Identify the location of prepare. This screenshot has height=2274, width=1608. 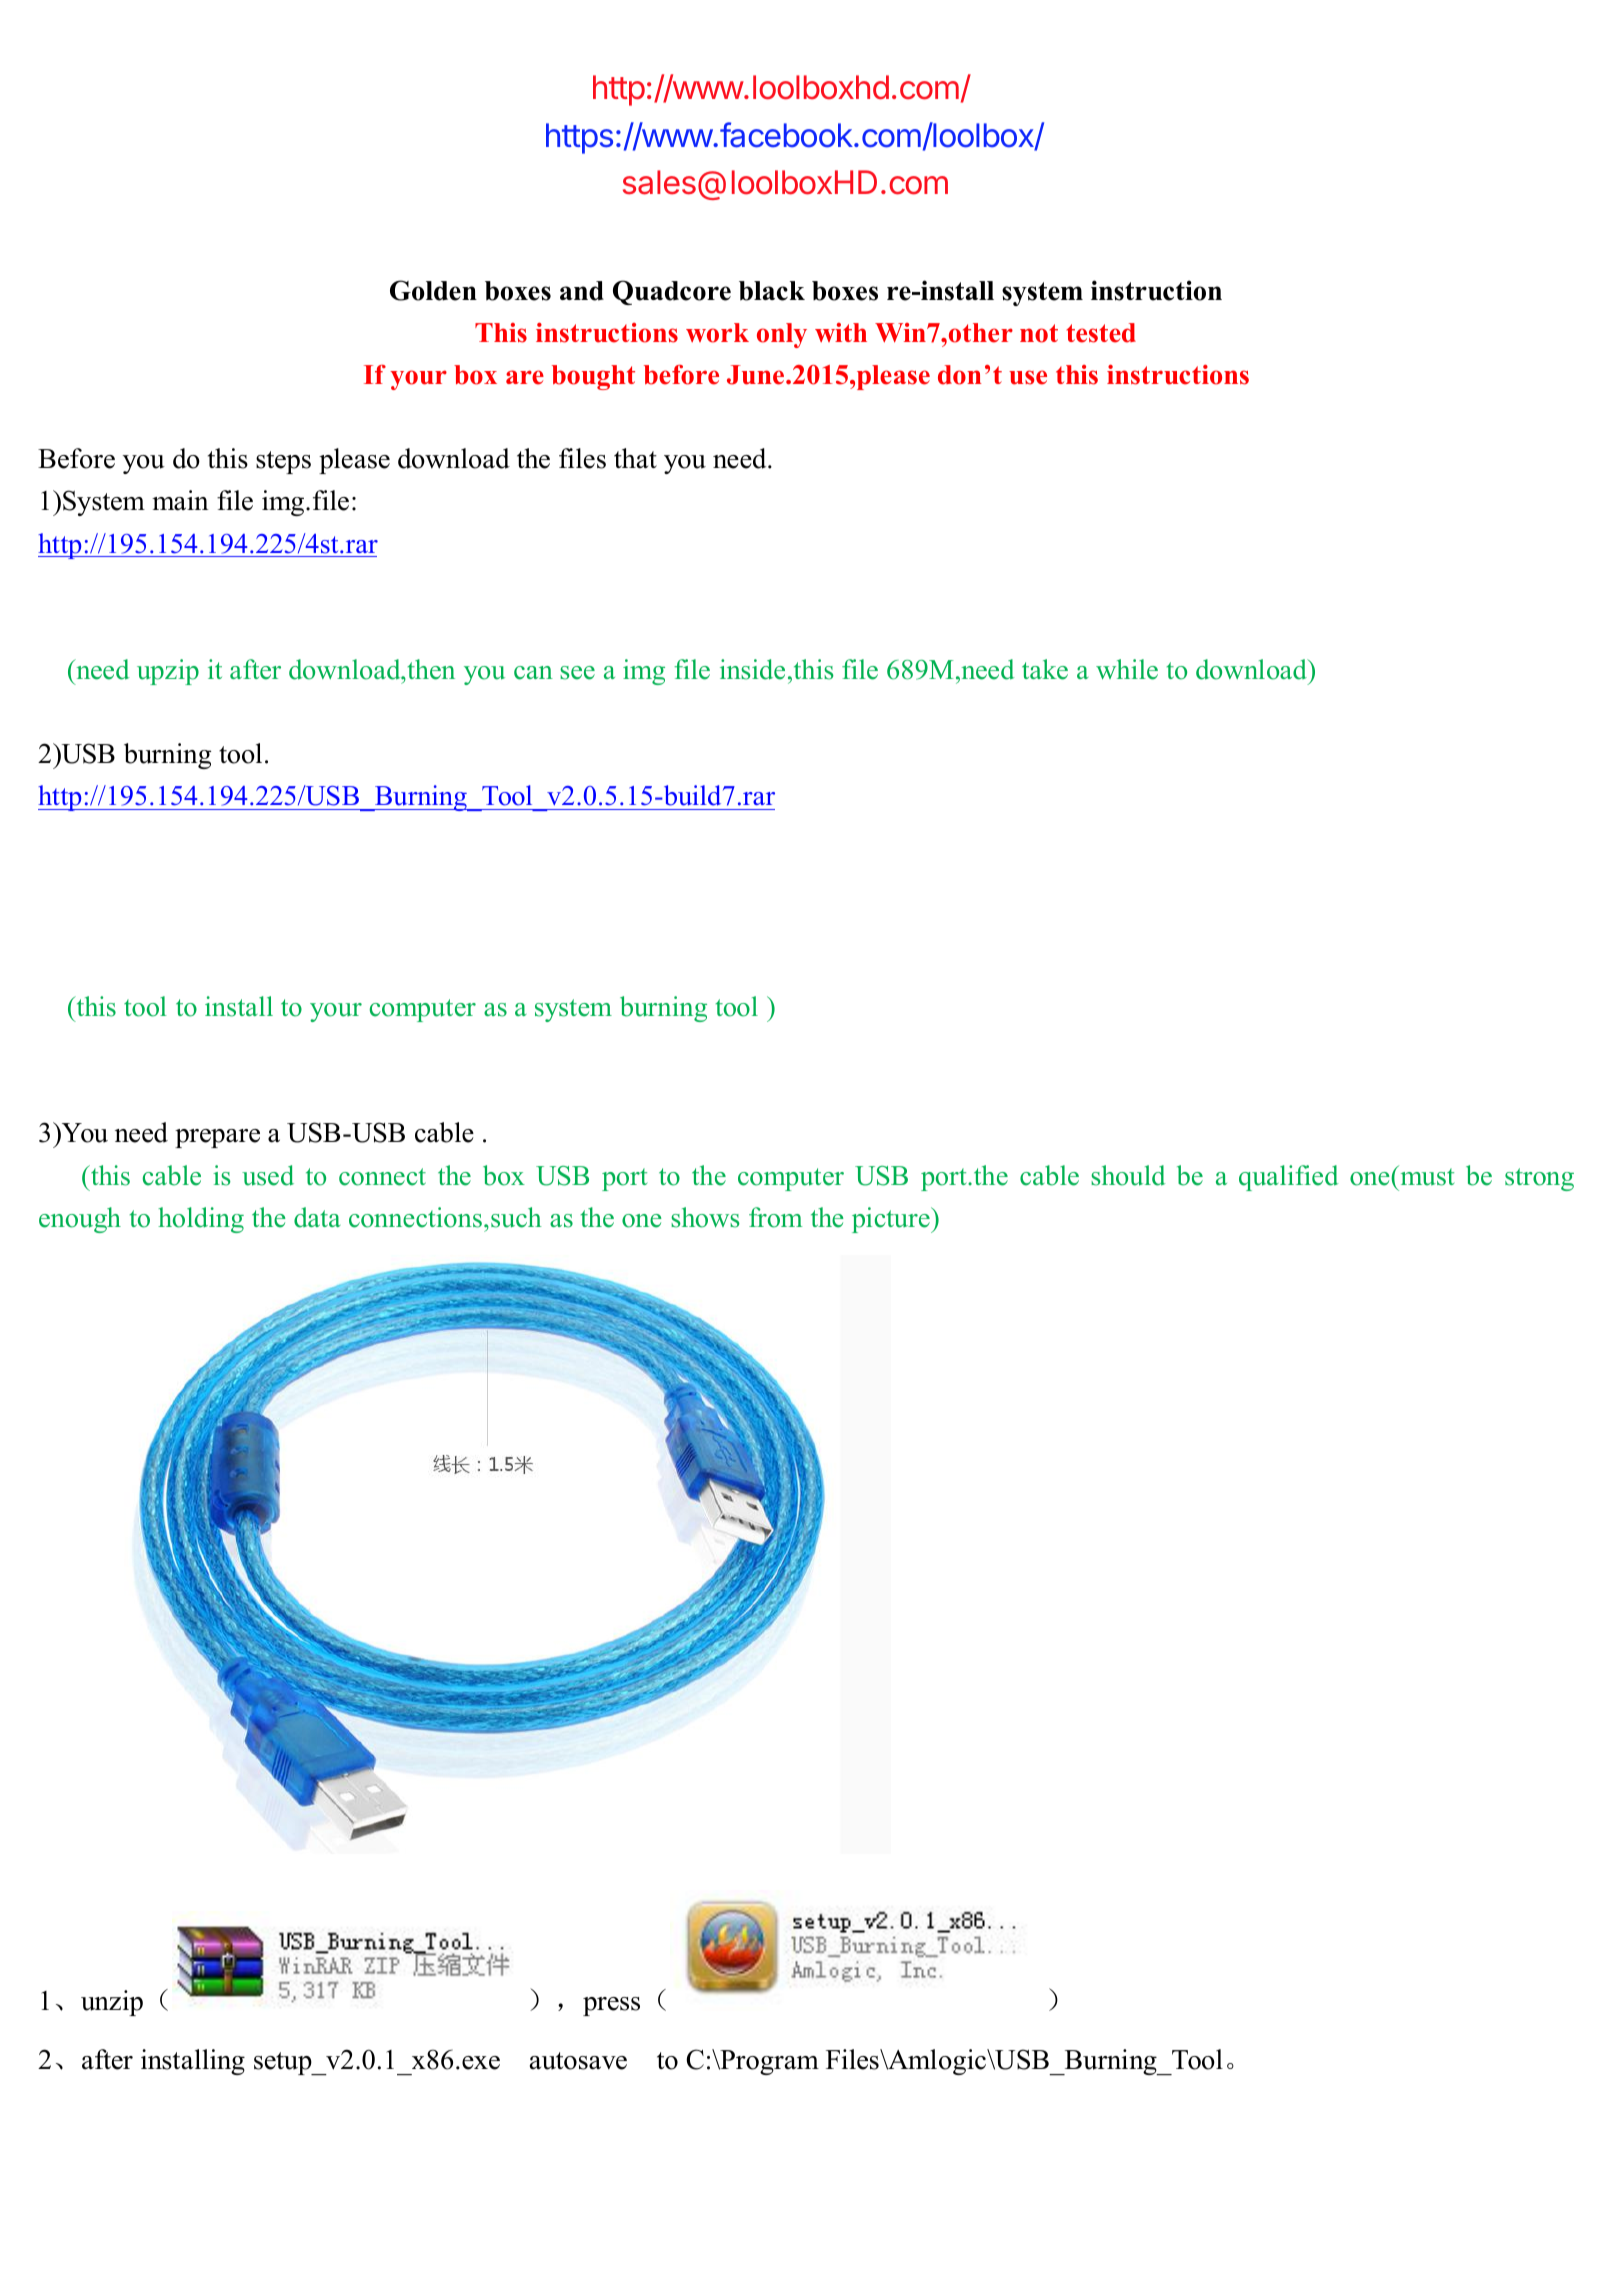
(217, 1138).
